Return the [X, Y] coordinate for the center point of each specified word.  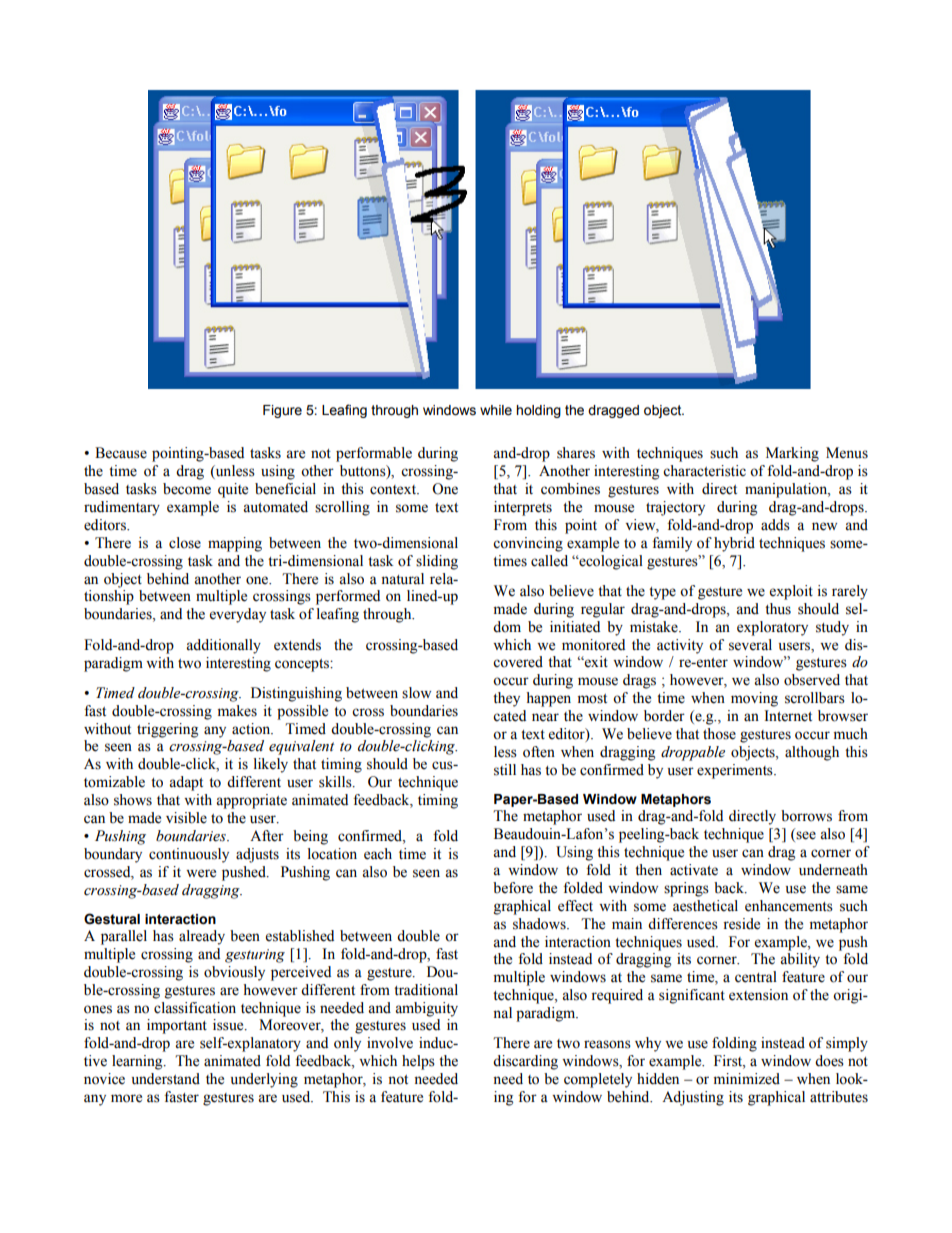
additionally [223, 646]
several [750, 645]
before [513, 888]
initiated [575, 627]
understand [166, 1079]
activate [694, 870]
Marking [792, 454]
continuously [189, 855]
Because [121, 453]
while [496, 410]
